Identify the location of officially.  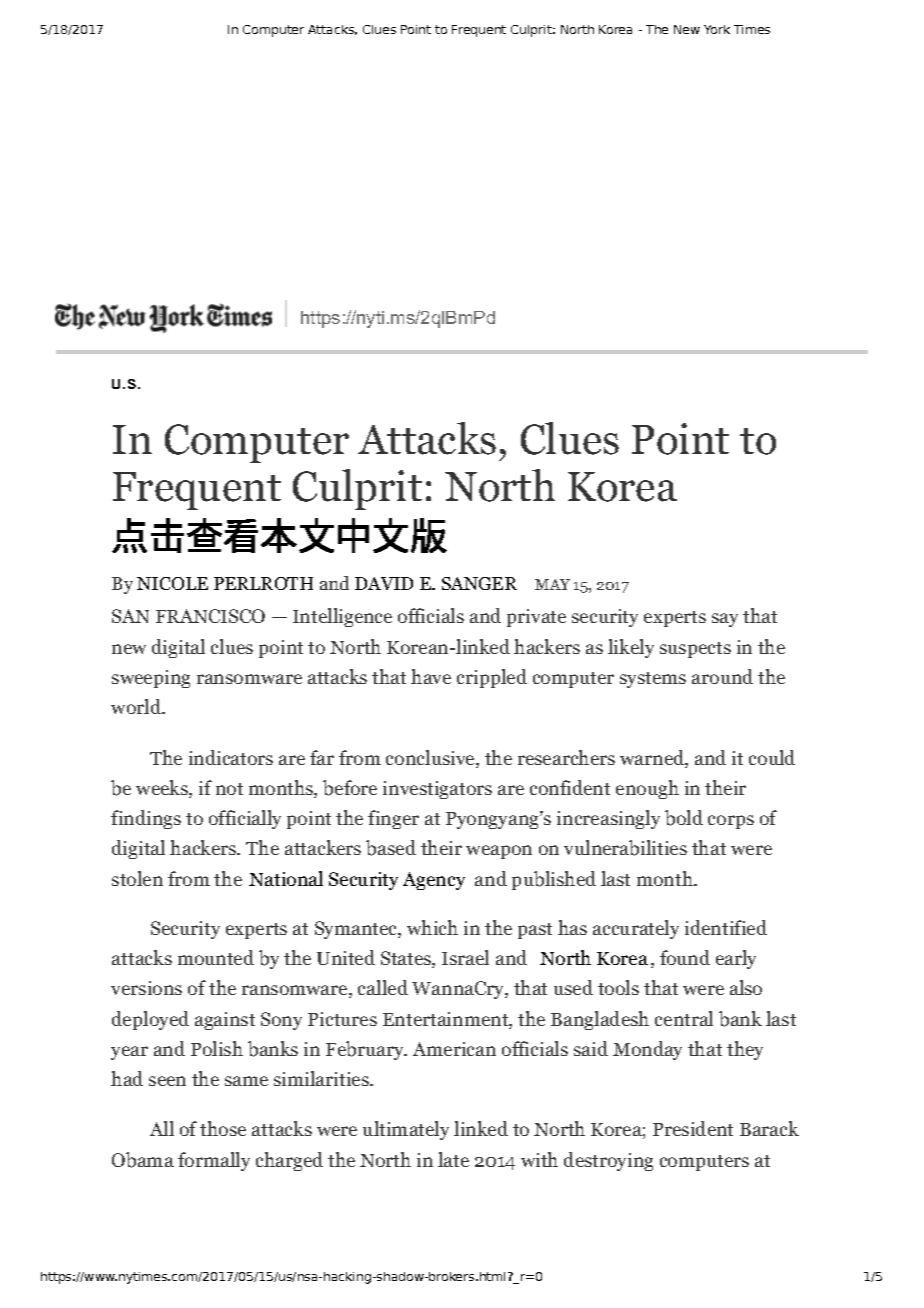
(245, 819).
